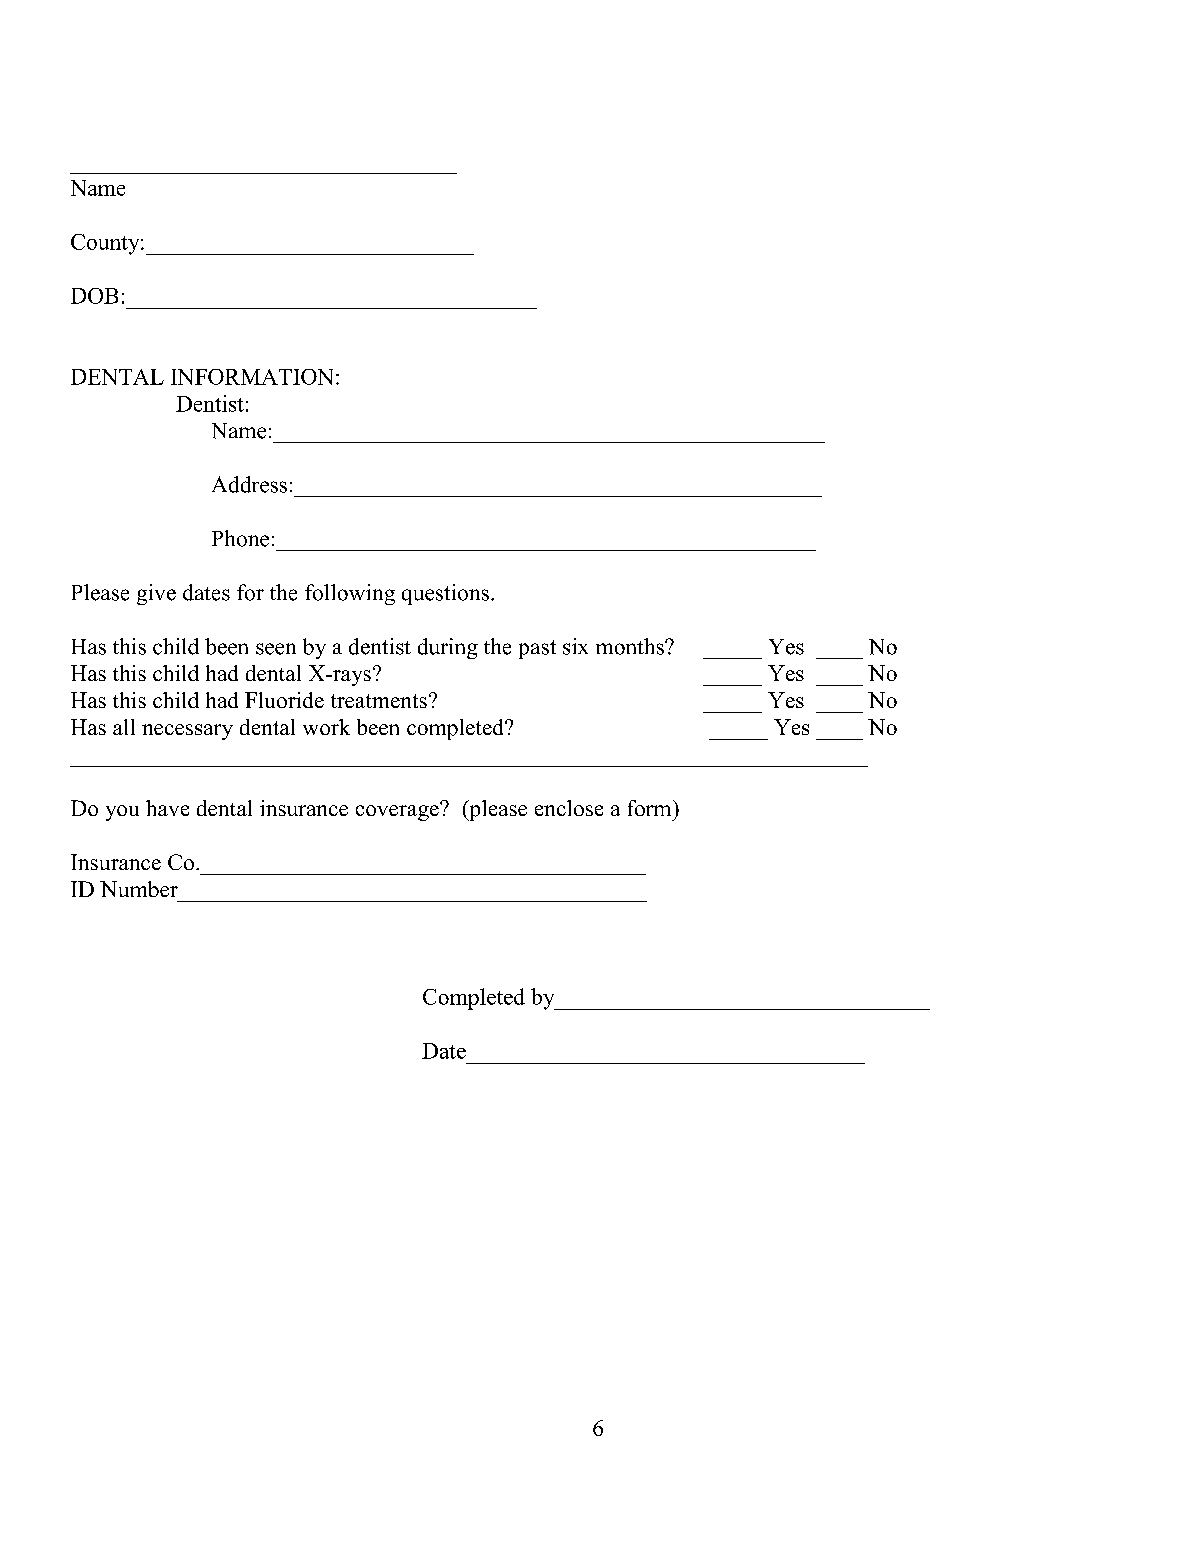 The image size is (1196, 1548). I want to click on questions, so click(445, 594).
